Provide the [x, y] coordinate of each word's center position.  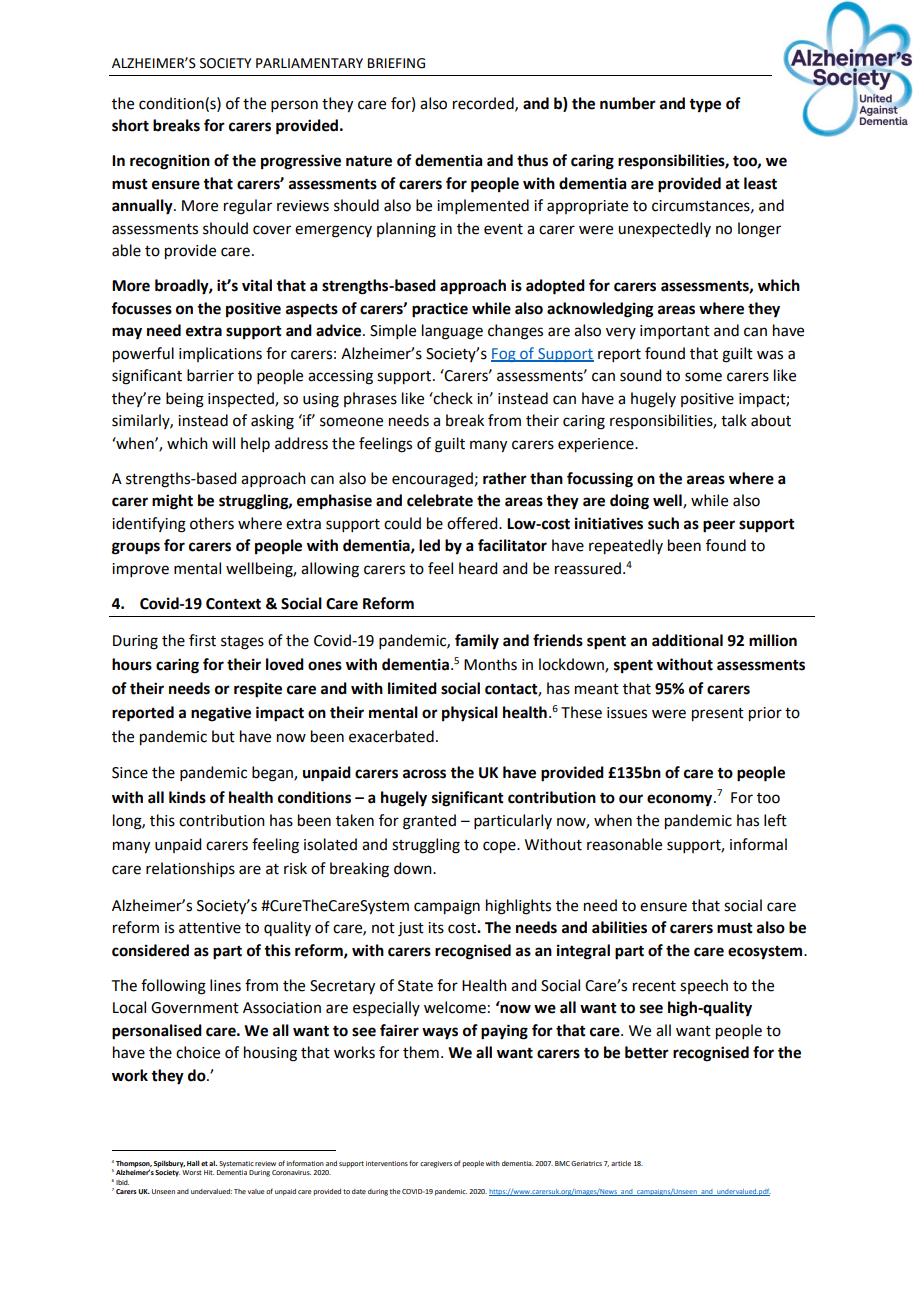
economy [681, 800]
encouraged [432, 480]
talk [734, 420]
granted [429, 822]
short [130, 125]
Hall [193, 1163]
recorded [484, 104]
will [223, 443]
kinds [187, 797]
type [705, 106]
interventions [387, 1163]
